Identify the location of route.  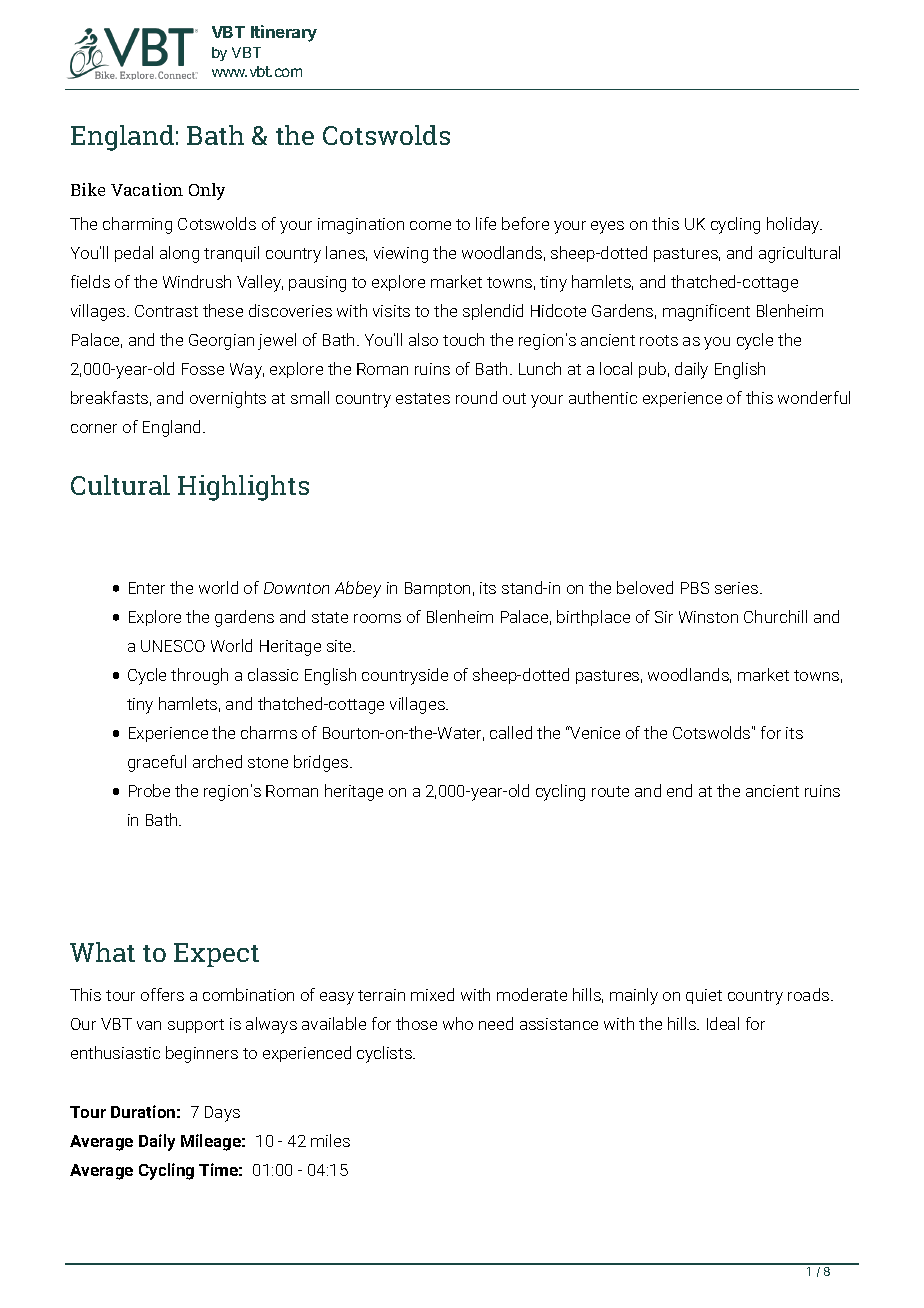
(610, 791).
